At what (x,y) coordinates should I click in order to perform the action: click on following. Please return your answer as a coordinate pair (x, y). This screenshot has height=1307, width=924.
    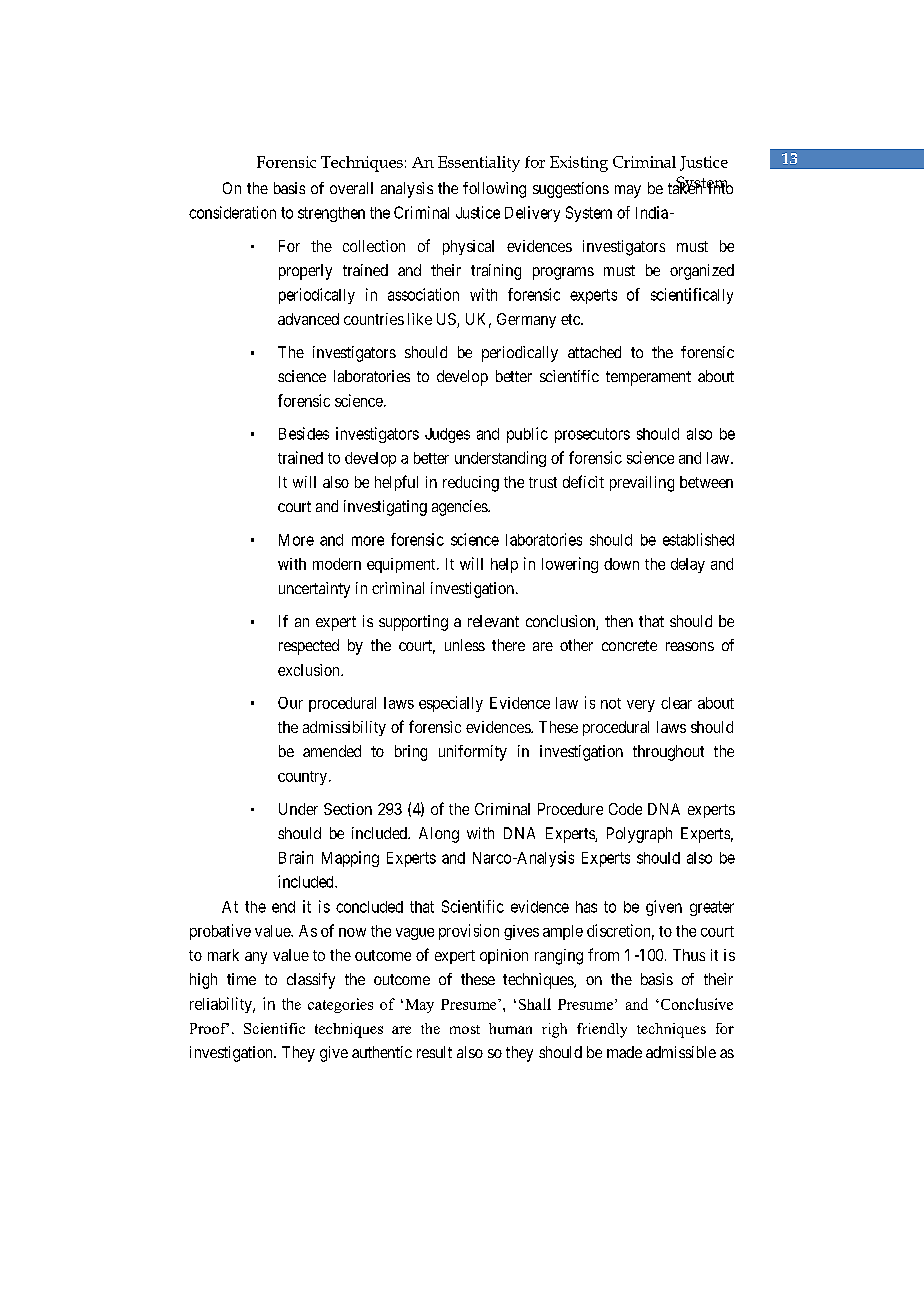
    Looking at the image, I should click on (494, 190).
